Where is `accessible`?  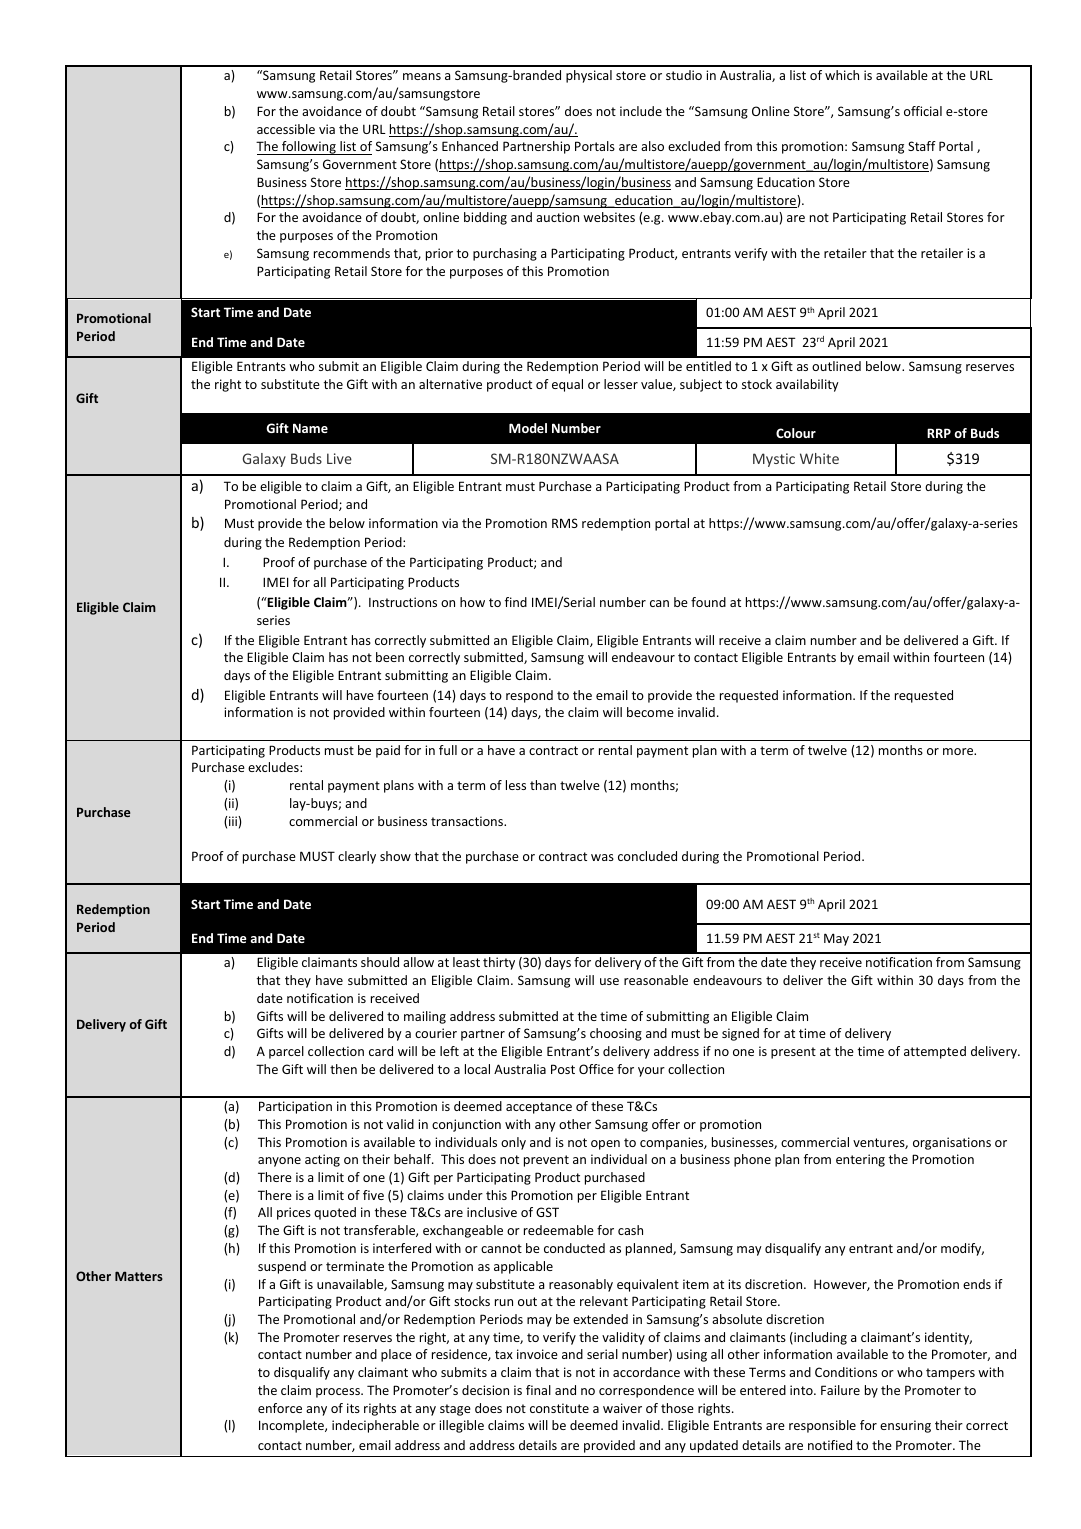
accessible is located at coordinates (286, 129).
